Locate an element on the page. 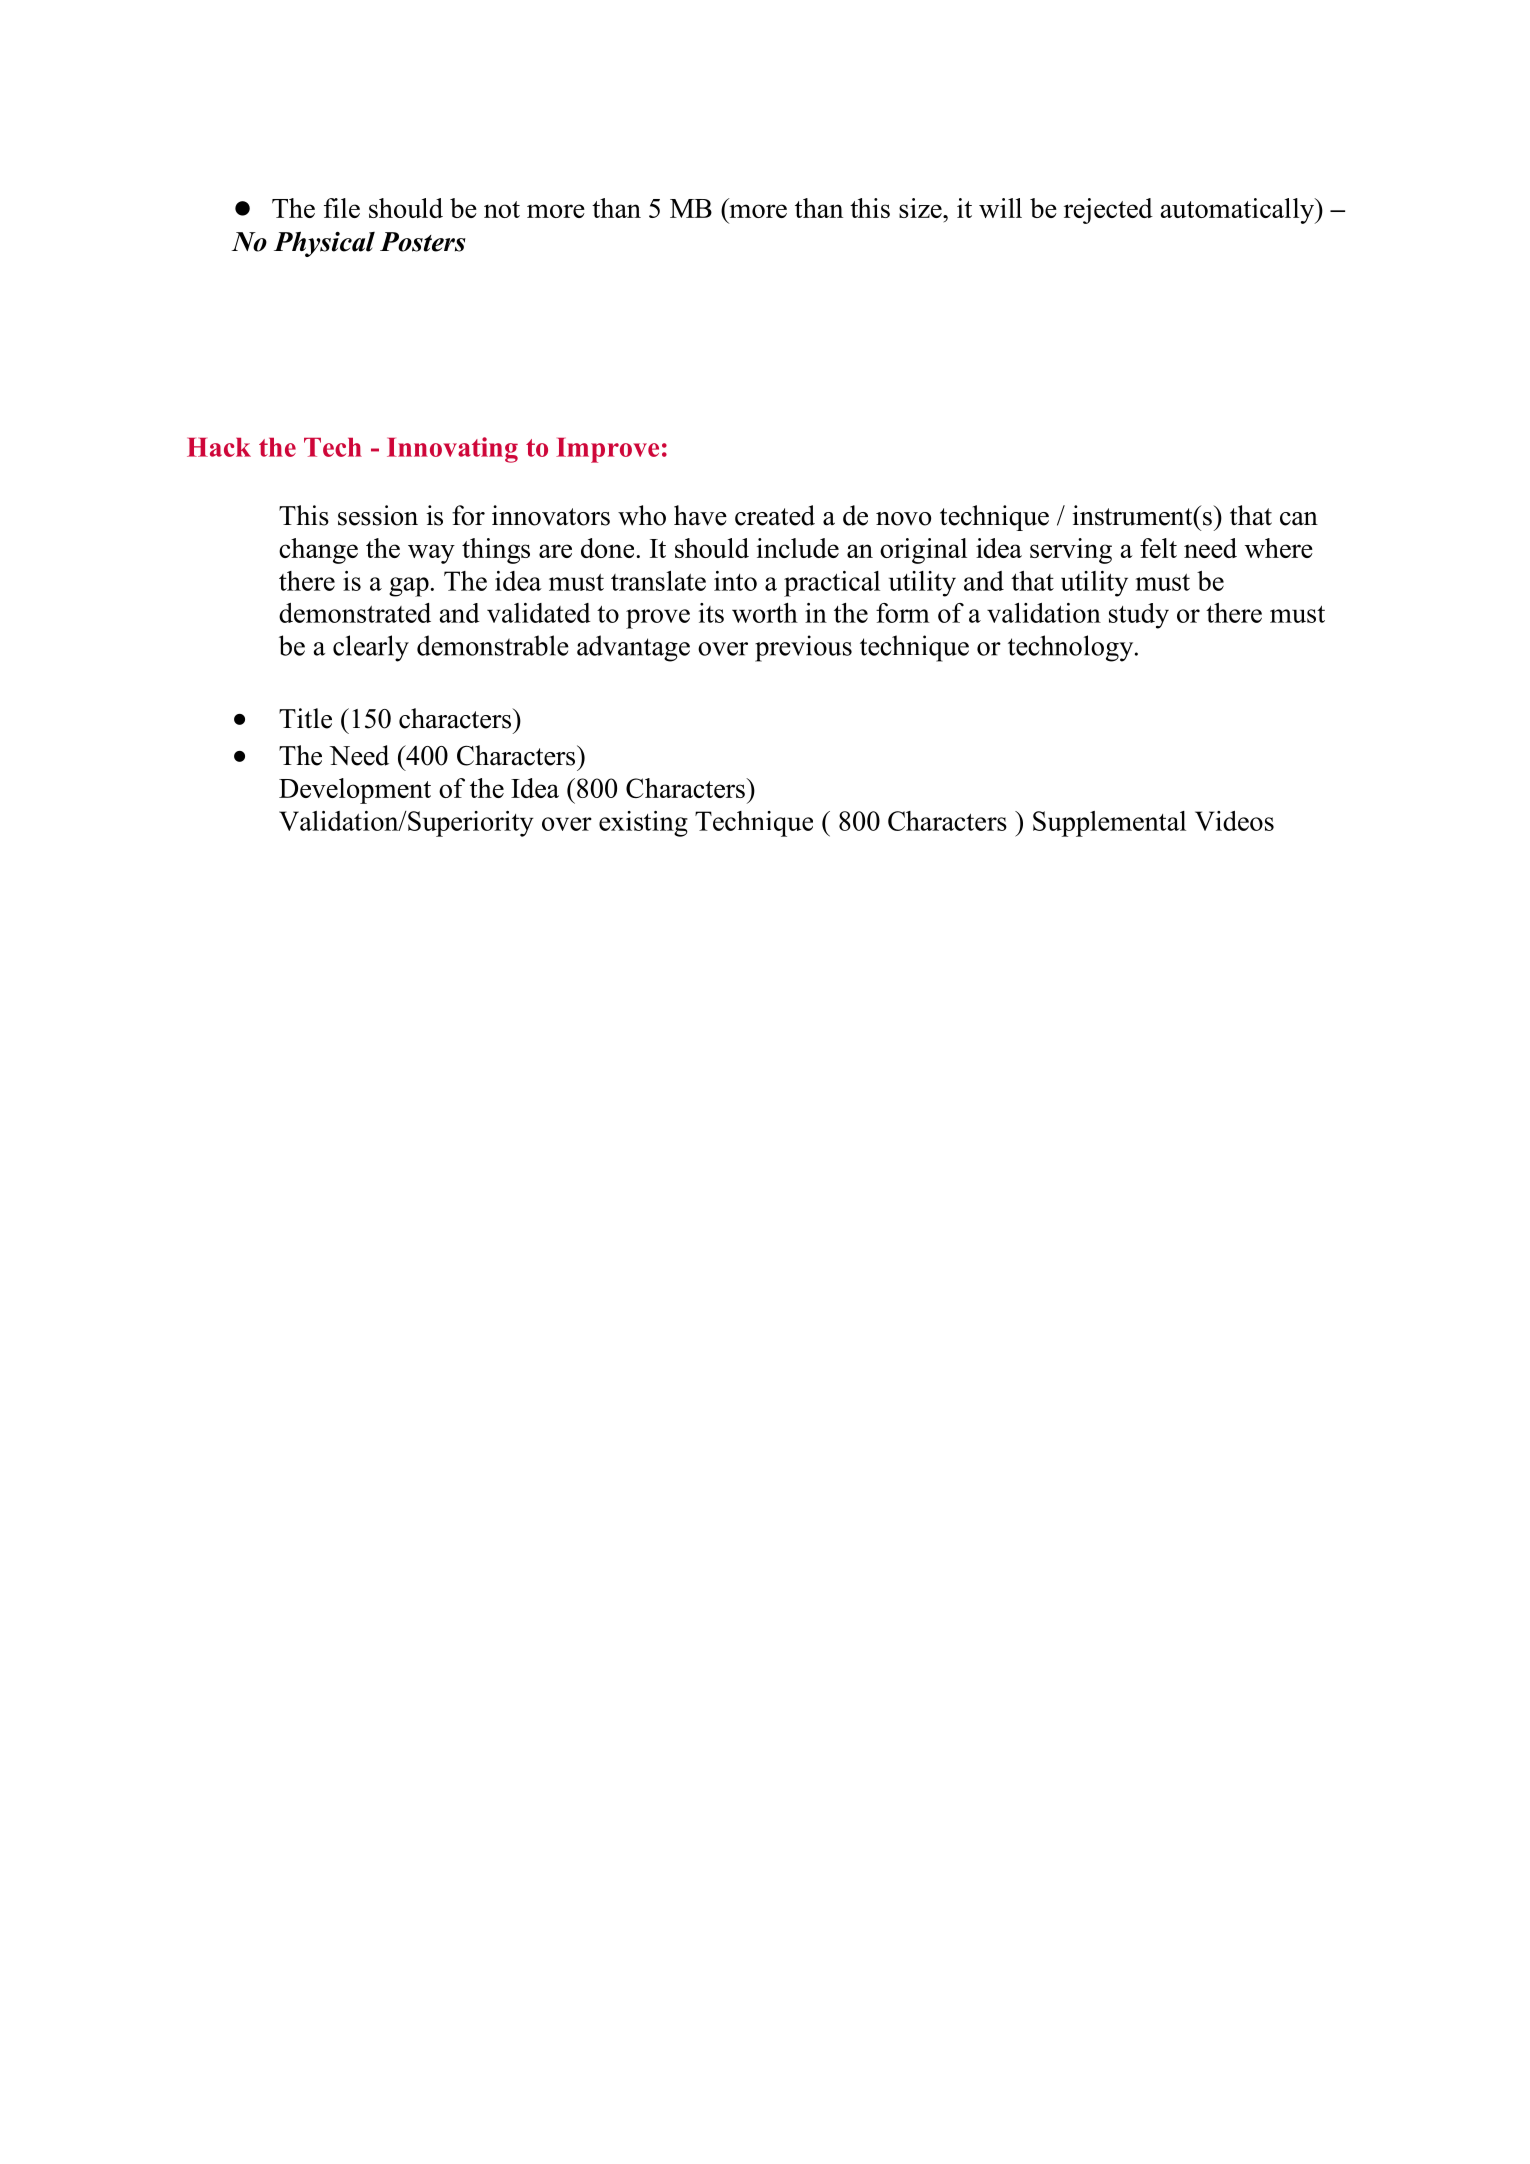  file is located at coordinates (342, 208).
